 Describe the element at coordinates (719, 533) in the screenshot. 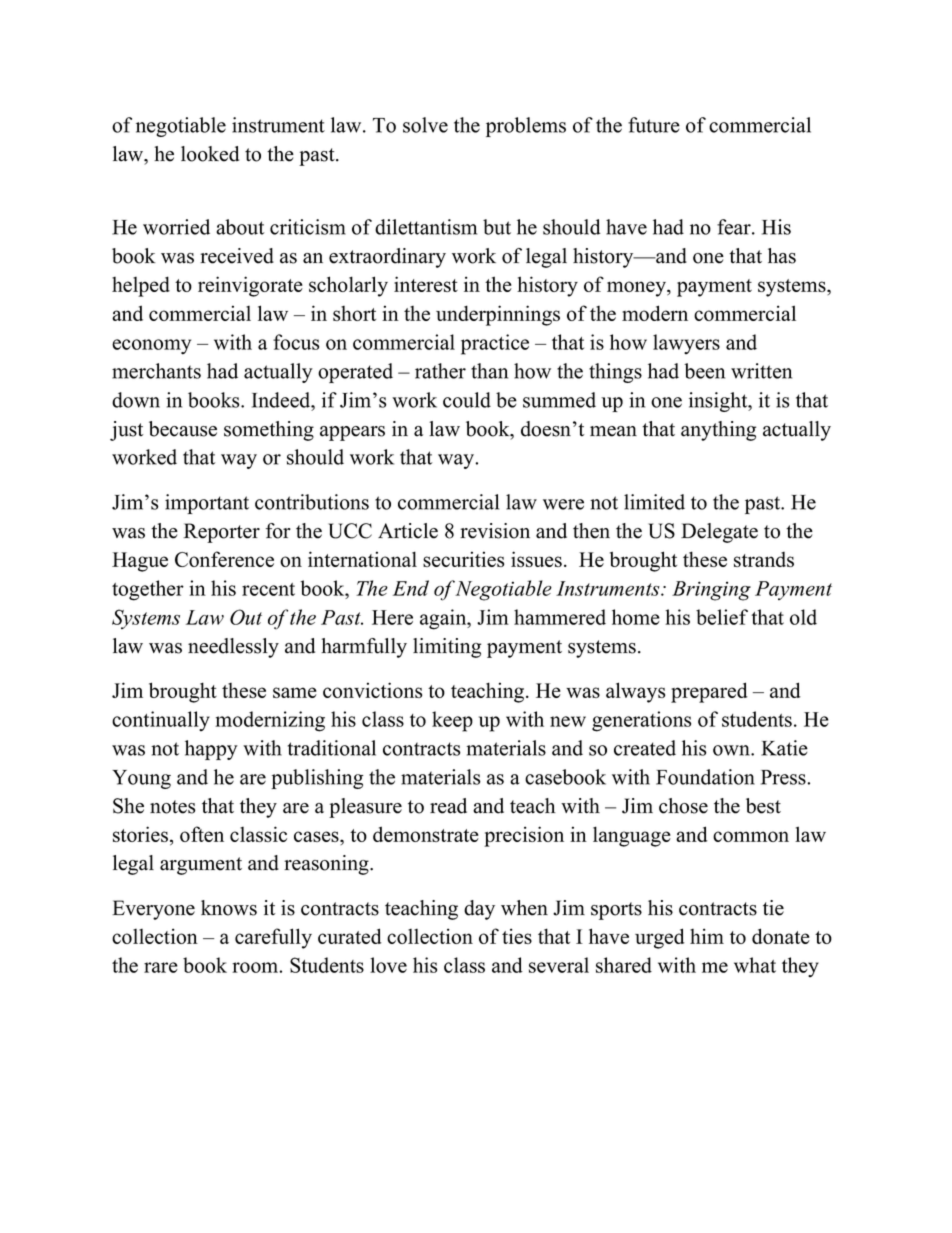

I see `Delegate` at that location.
